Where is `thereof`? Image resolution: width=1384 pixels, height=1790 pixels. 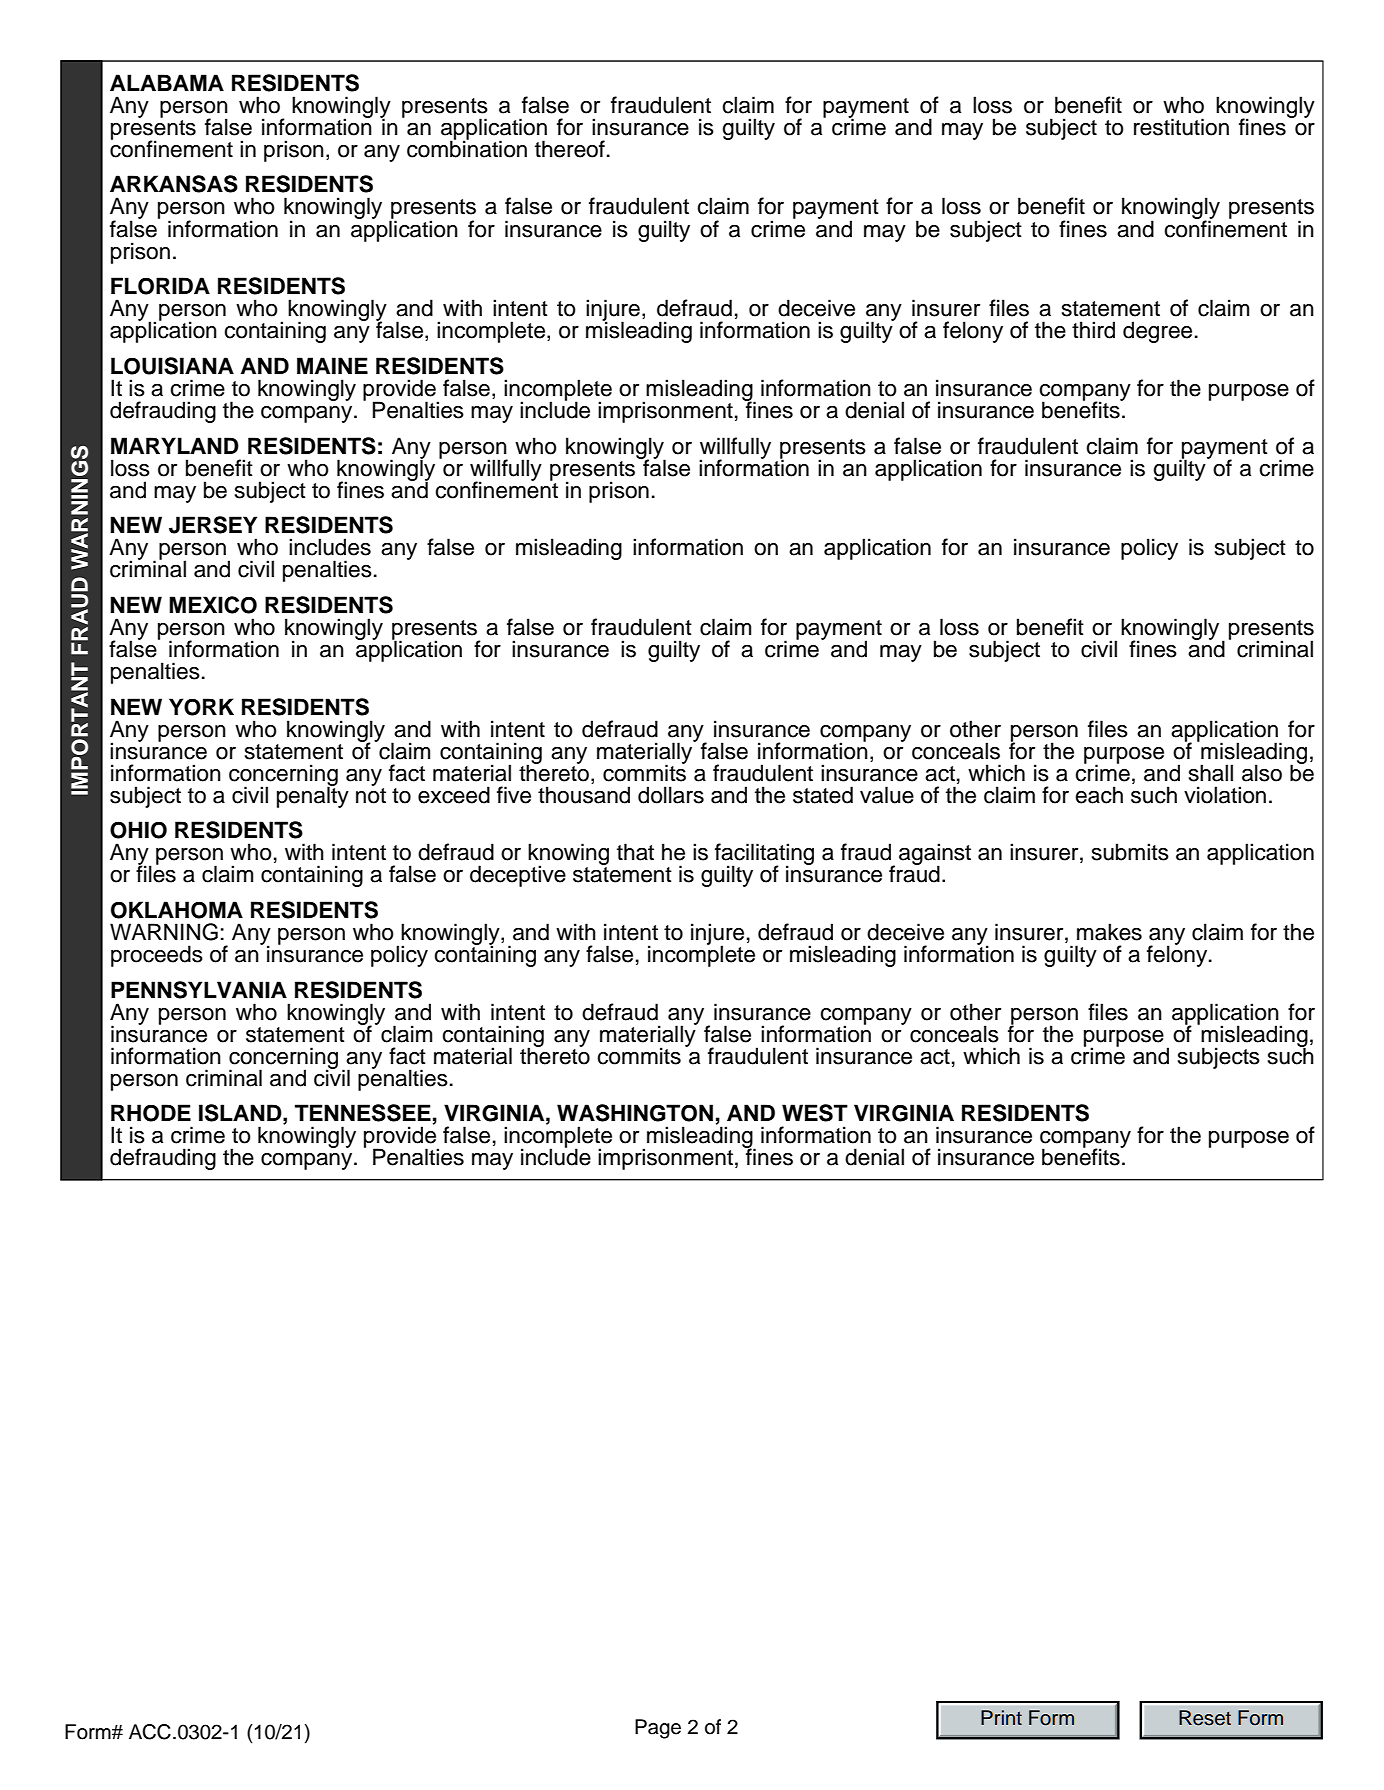
thereof is located at coordinates (570, 149).
